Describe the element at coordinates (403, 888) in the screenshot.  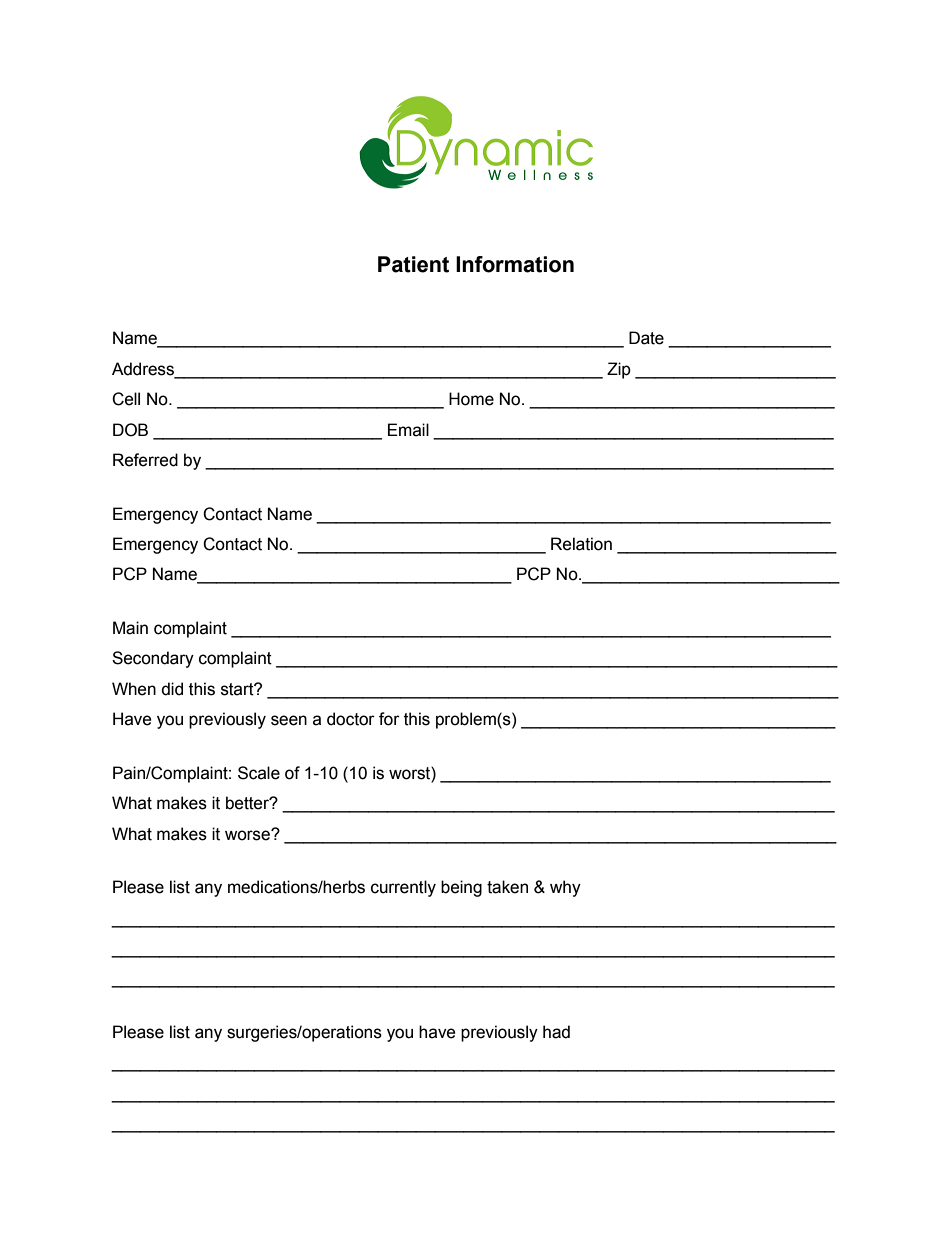
I see `currently` at that location.
